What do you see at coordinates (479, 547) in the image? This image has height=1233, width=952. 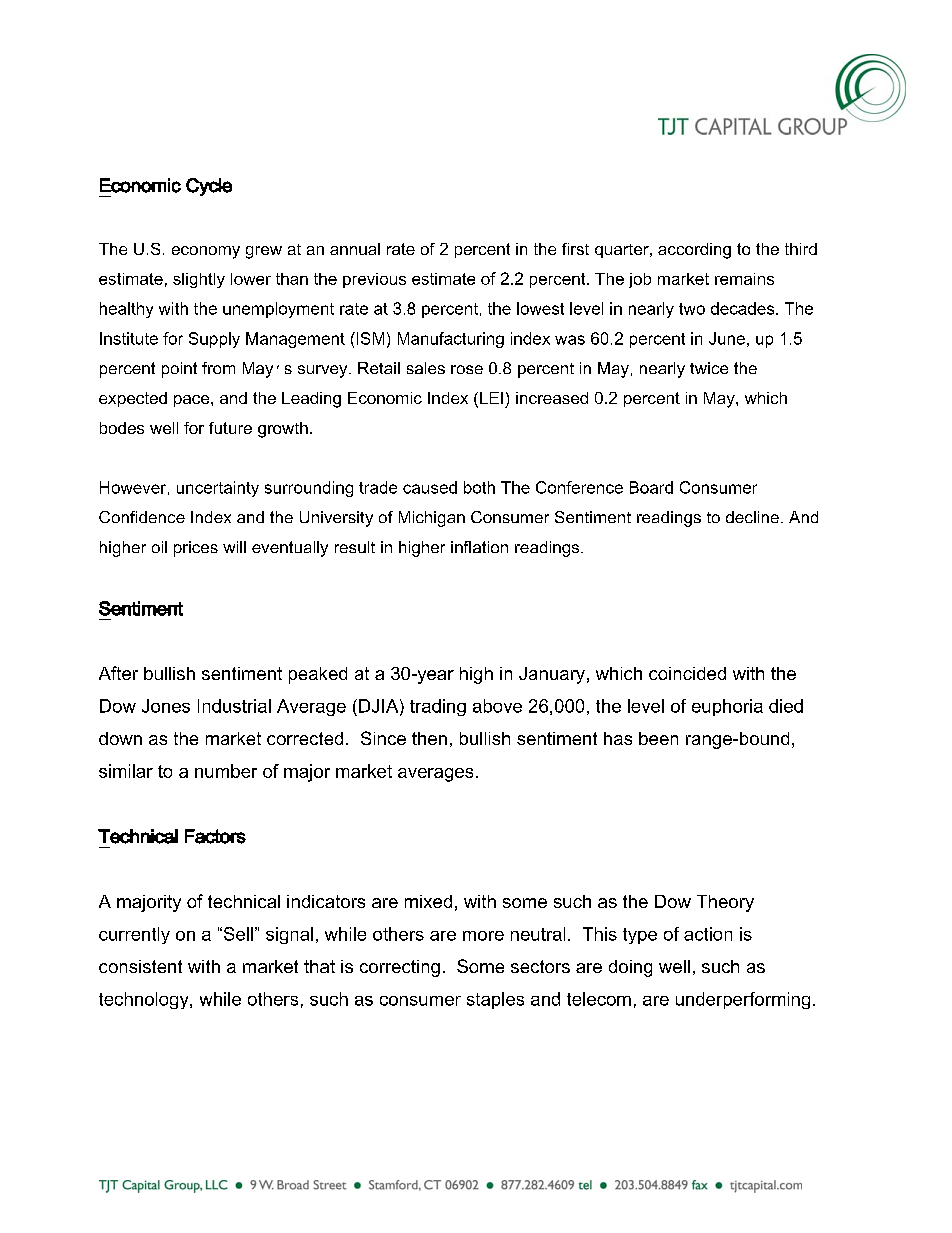 I see `inflation` at bounding box center [479, 547].
